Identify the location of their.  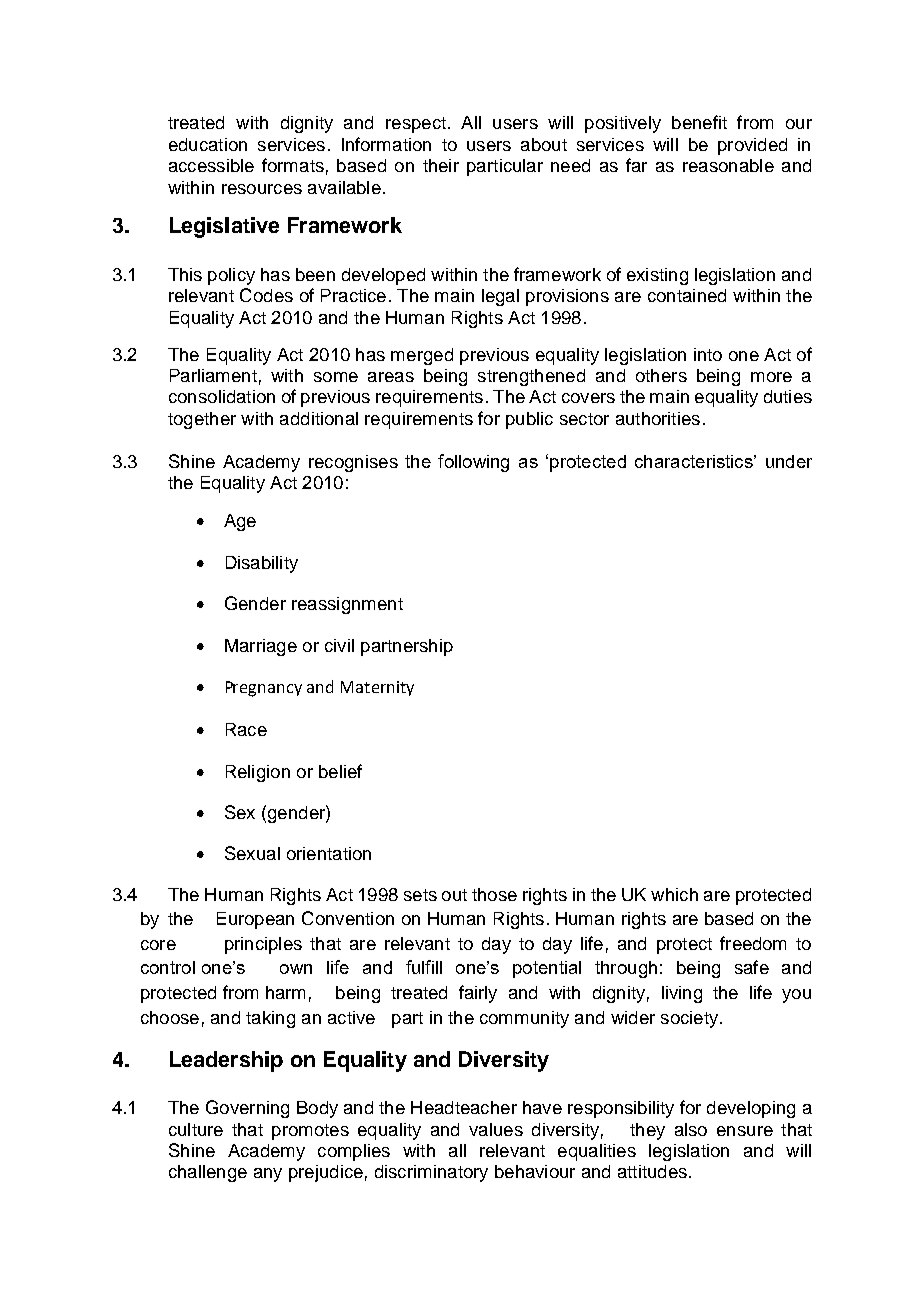
(441, 165).
